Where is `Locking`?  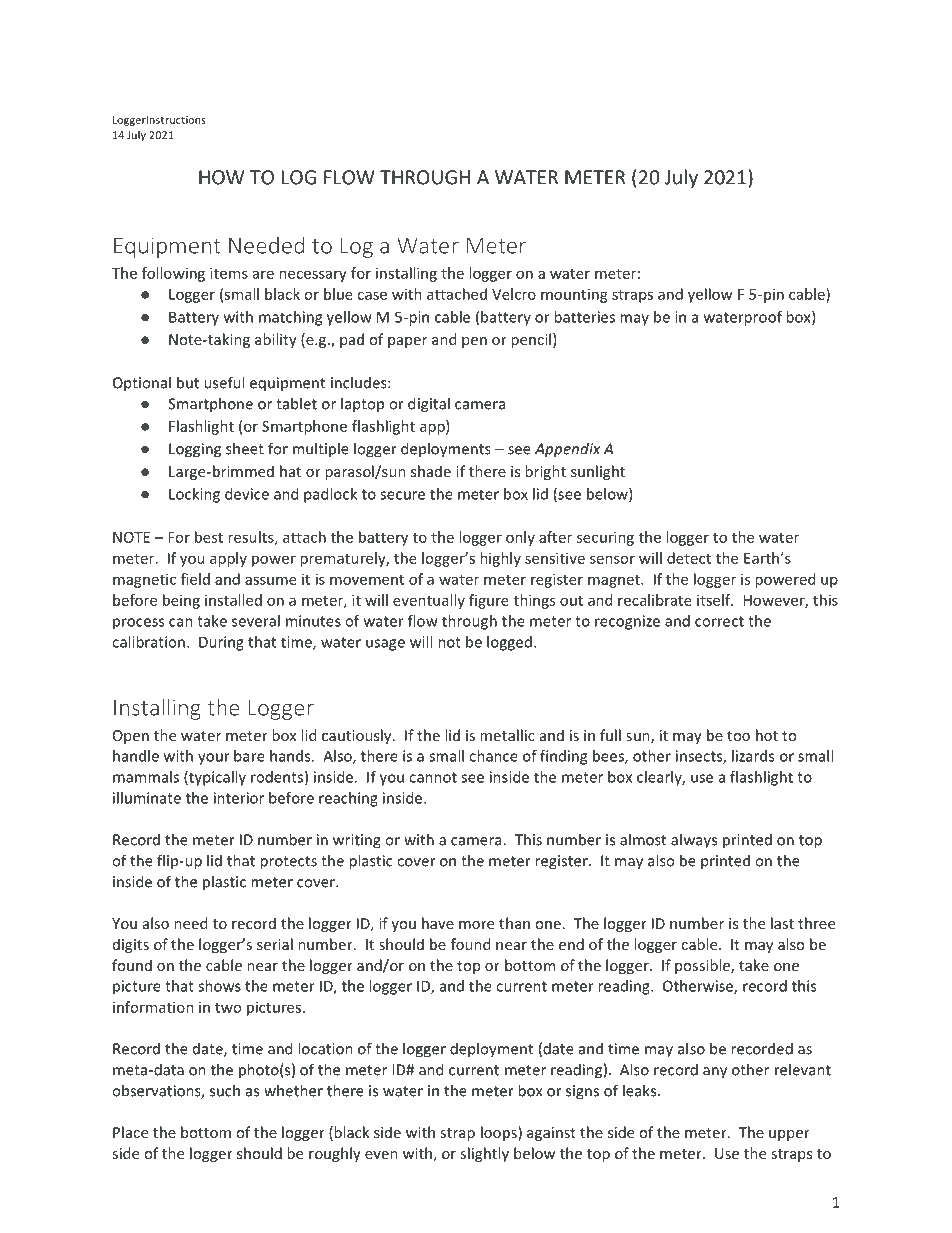
Locking is located at coordinates (194, 495).
